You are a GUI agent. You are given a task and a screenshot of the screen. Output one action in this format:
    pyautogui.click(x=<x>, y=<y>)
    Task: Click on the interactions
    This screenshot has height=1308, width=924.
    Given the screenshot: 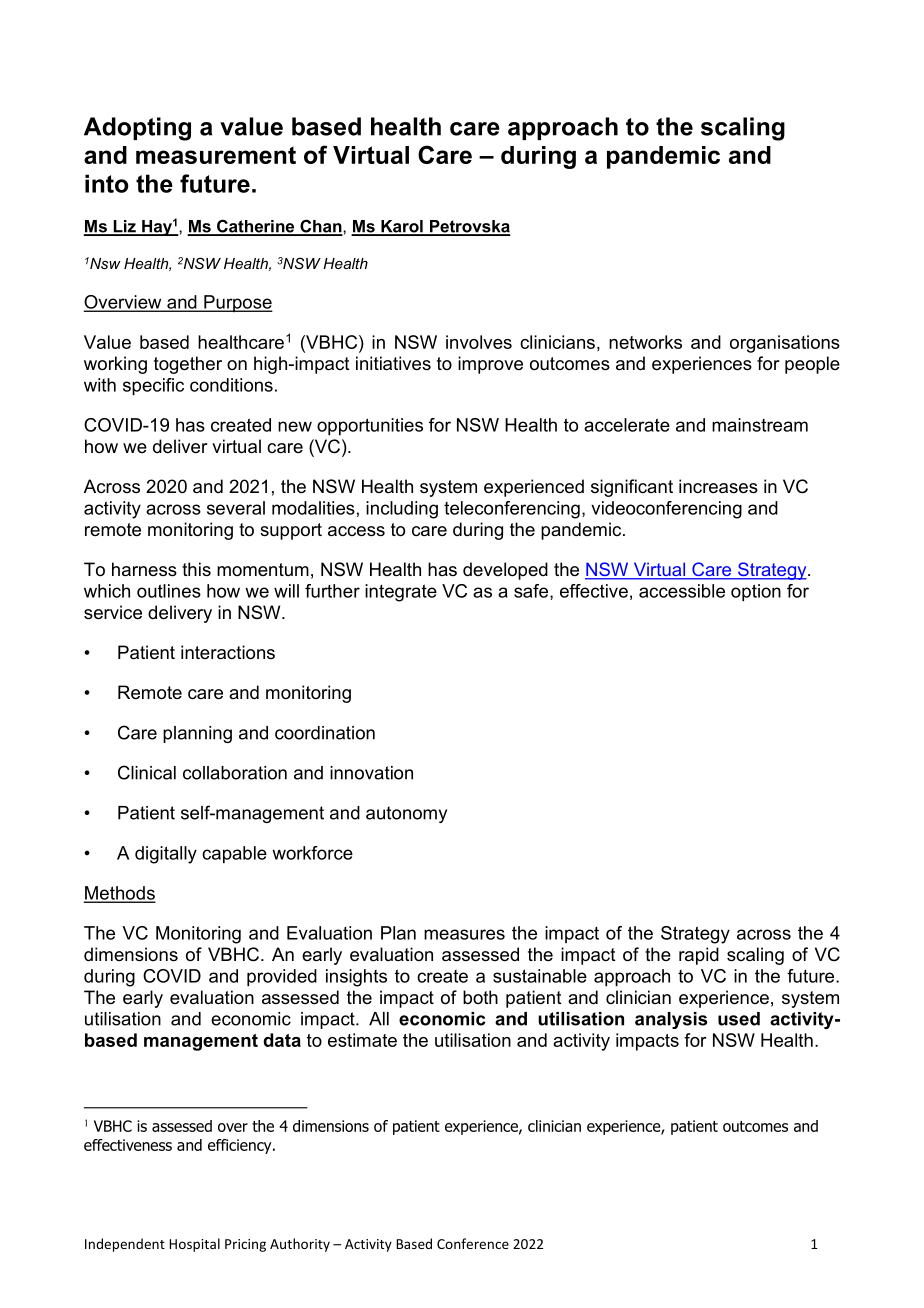 What is the action you would take?
    pyautogui.click(x=228, y=652)
